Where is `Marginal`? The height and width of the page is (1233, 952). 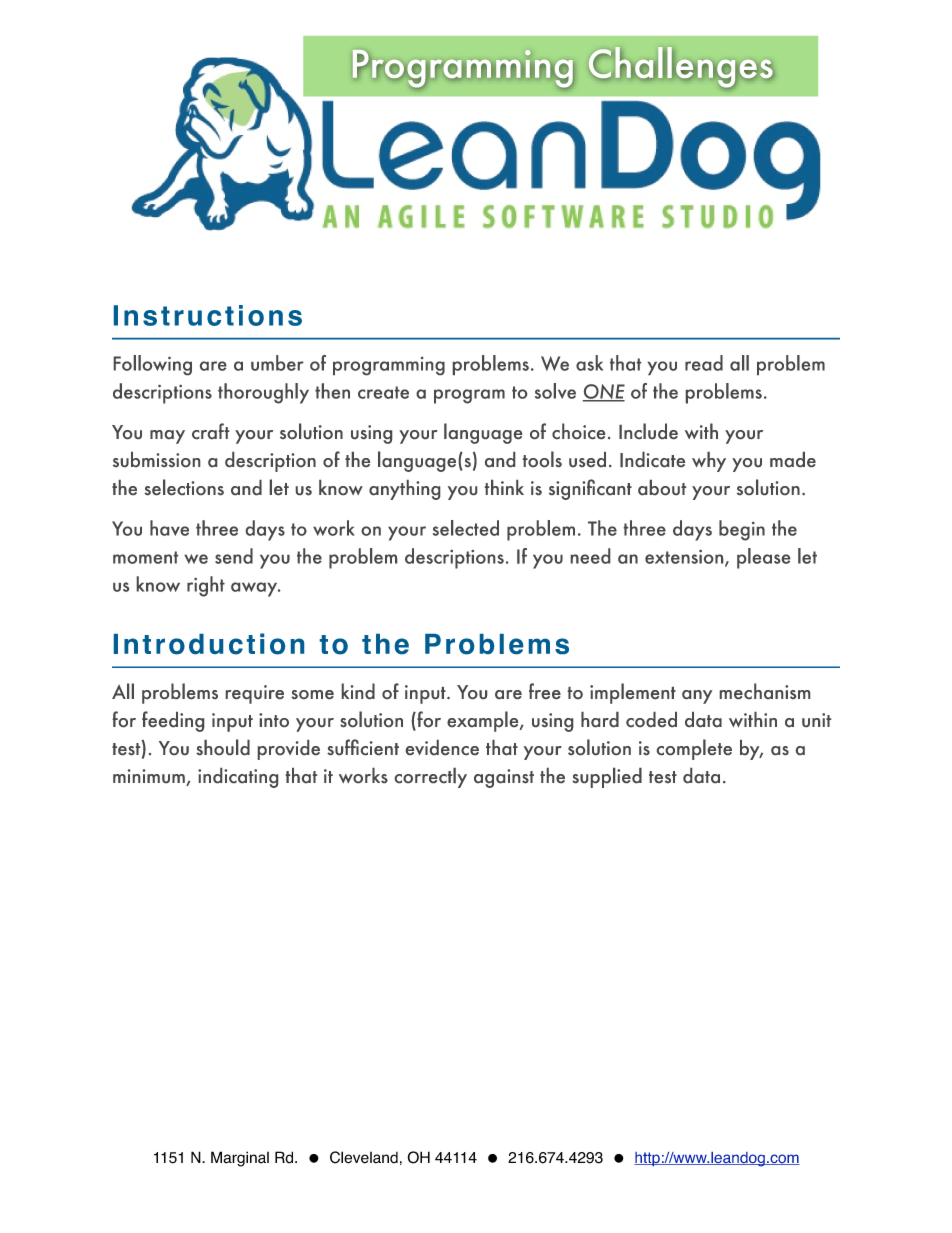
Marginal is located at coordinates (240, 1159).
